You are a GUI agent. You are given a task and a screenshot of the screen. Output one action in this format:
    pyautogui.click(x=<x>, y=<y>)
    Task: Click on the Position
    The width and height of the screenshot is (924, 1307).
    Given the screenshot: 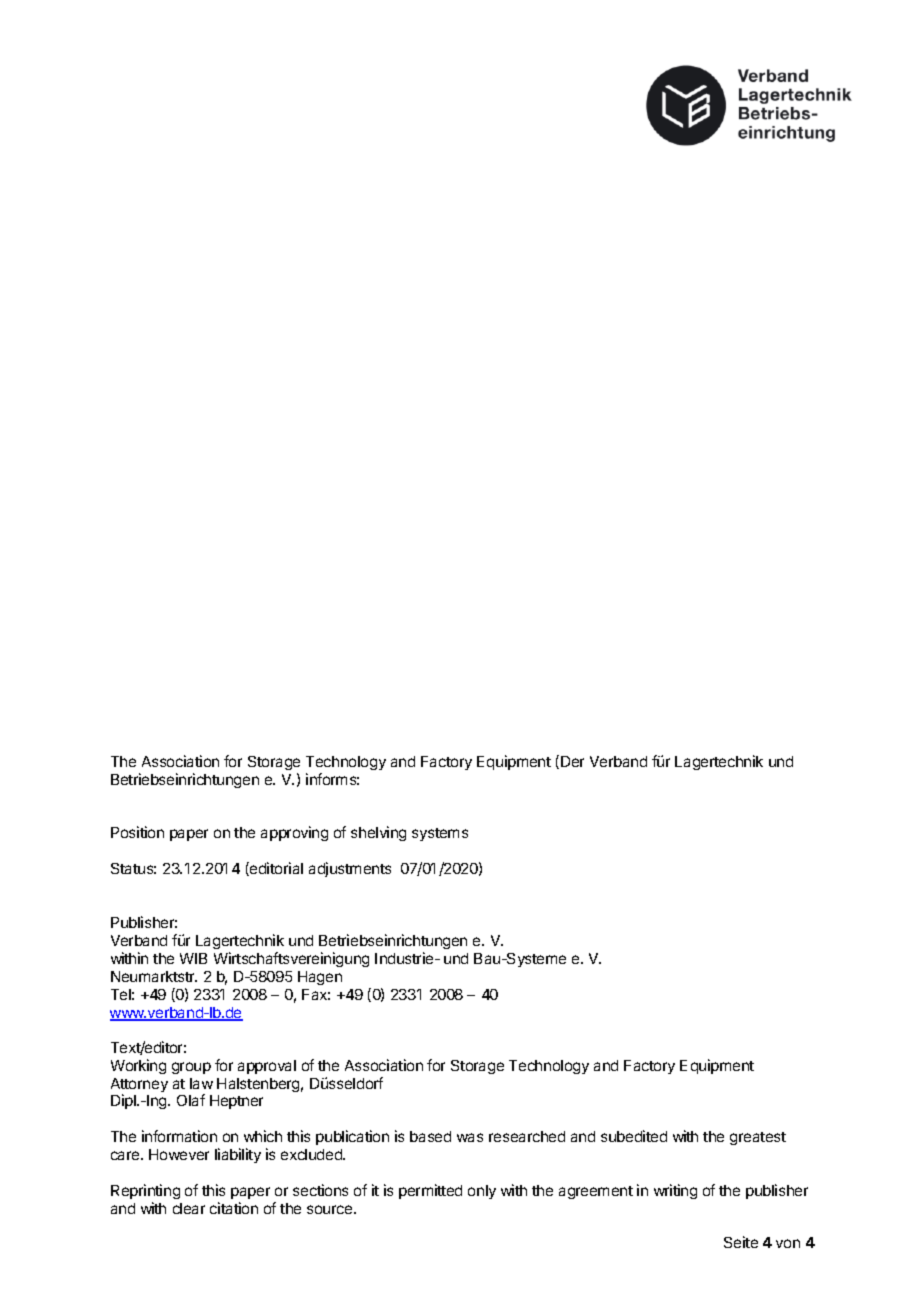 What is the action you would take?
    pyautogui.click(x=137, y=832)
